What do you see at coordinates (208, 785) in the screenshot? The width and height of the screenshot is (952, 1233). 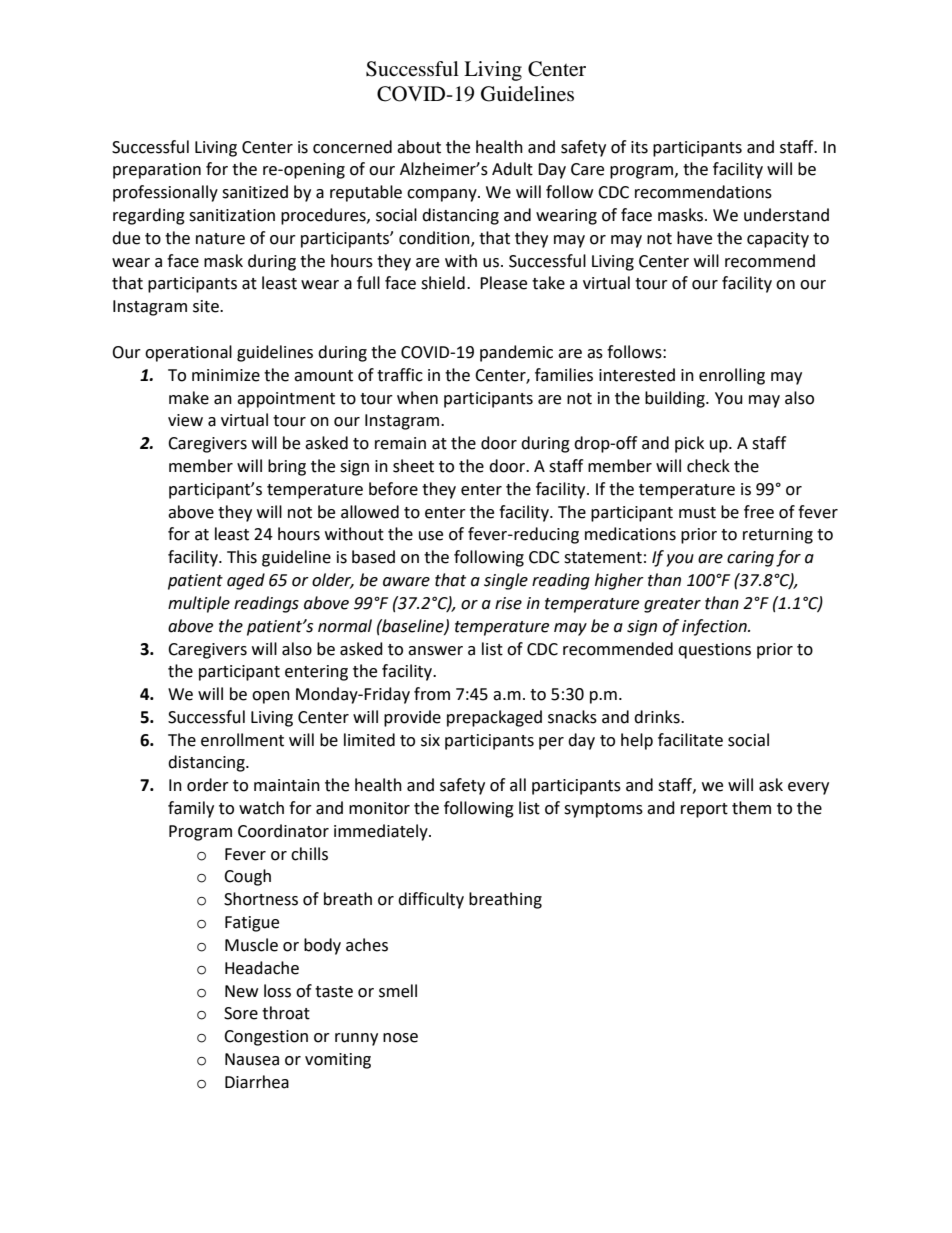 I see `order` at bounding box center [208, 785].
